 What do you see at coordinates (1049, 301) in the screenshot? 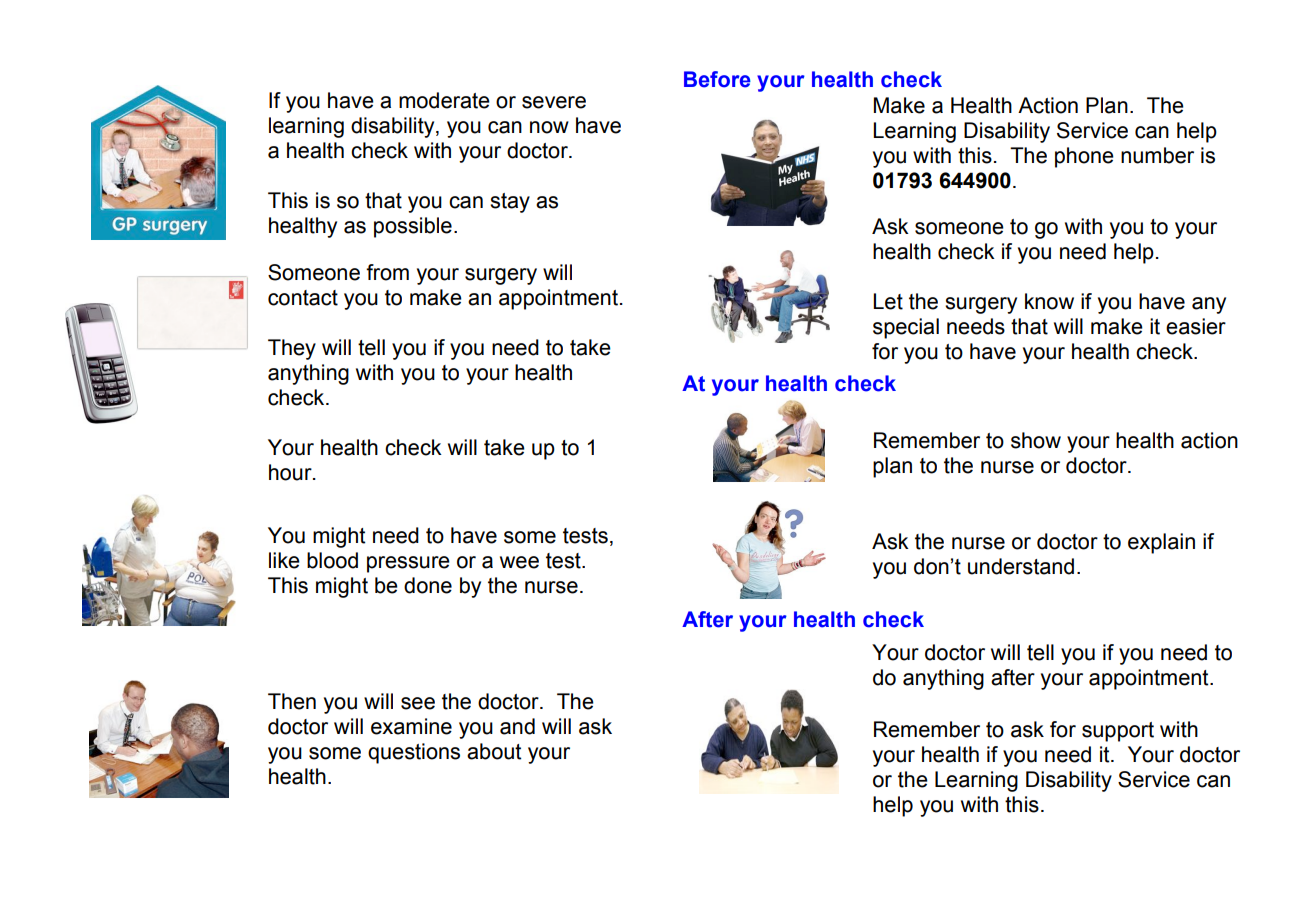
I see `know` at bounding box center [1049, 301].
